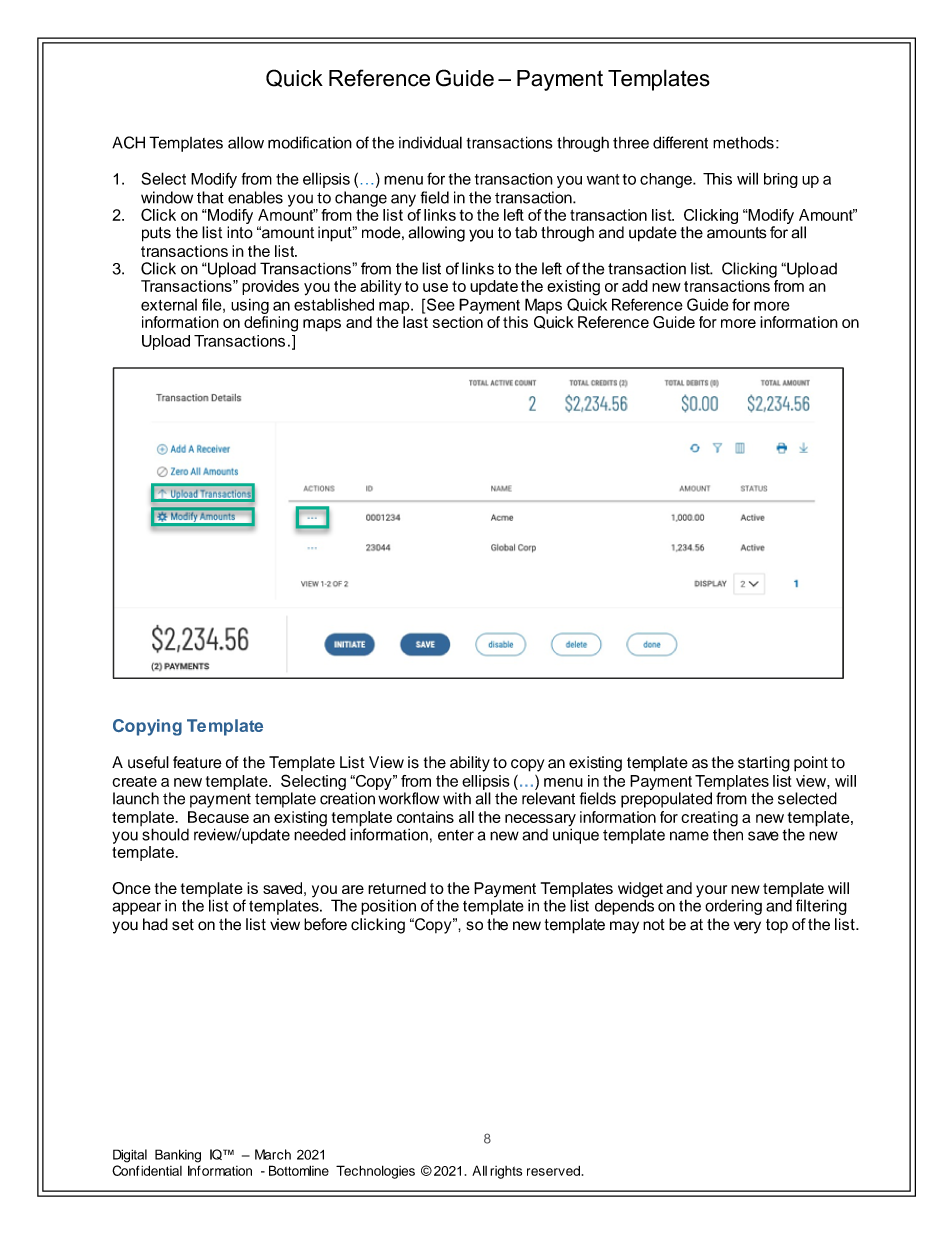  I want to click on with, so click(457, 798).
